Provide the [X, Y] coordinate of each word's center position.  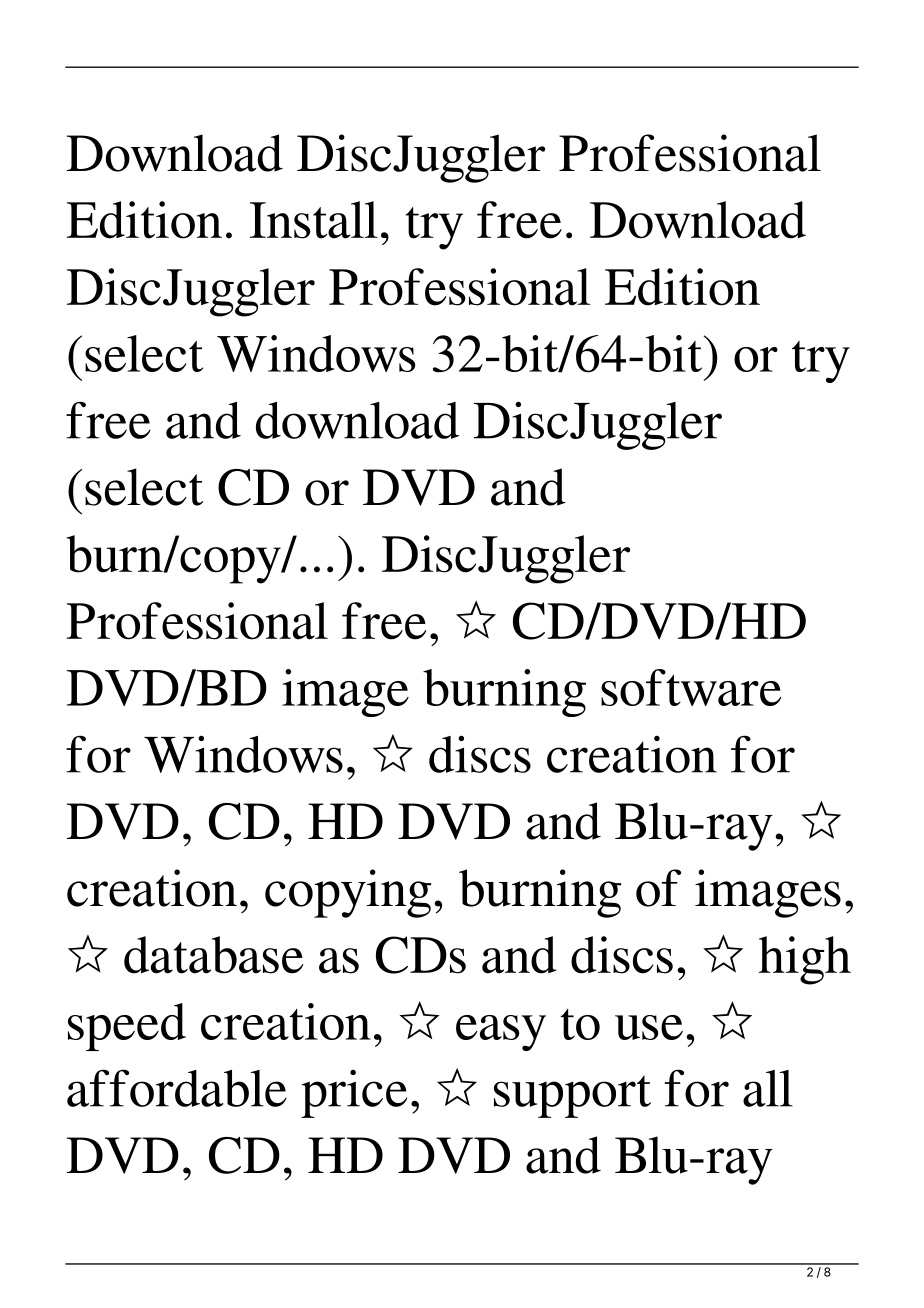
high [805, 960]
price [354, 1094]
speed [127, 1027]
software [691, 687]
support [572, 1096]
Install [314, 220]
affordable [177, 1088]
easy [501, 1033]
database [213, 955]
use [649, 1027]
